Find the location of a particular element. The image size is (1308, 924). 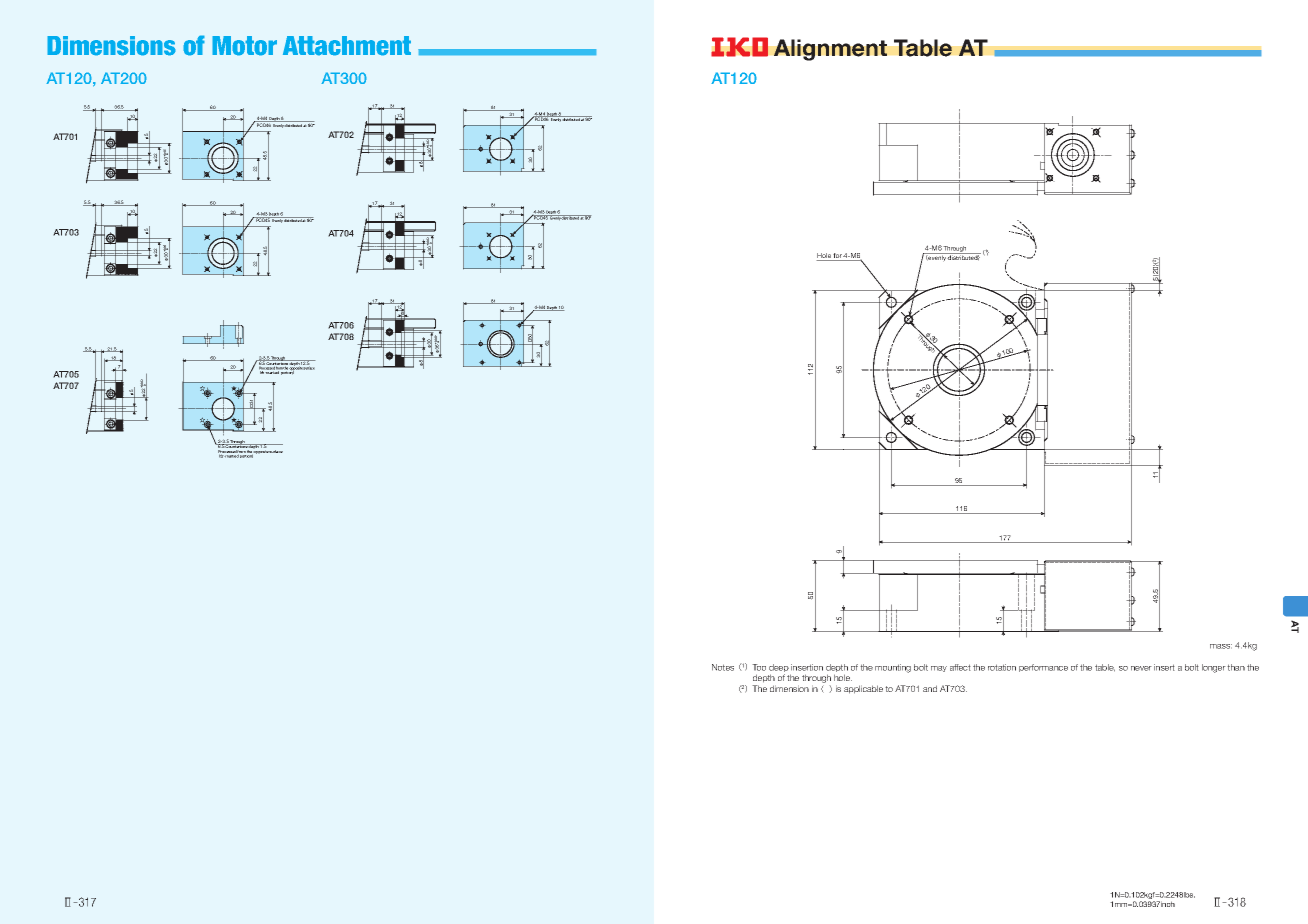

Too is located at coordinates (759, 667).
